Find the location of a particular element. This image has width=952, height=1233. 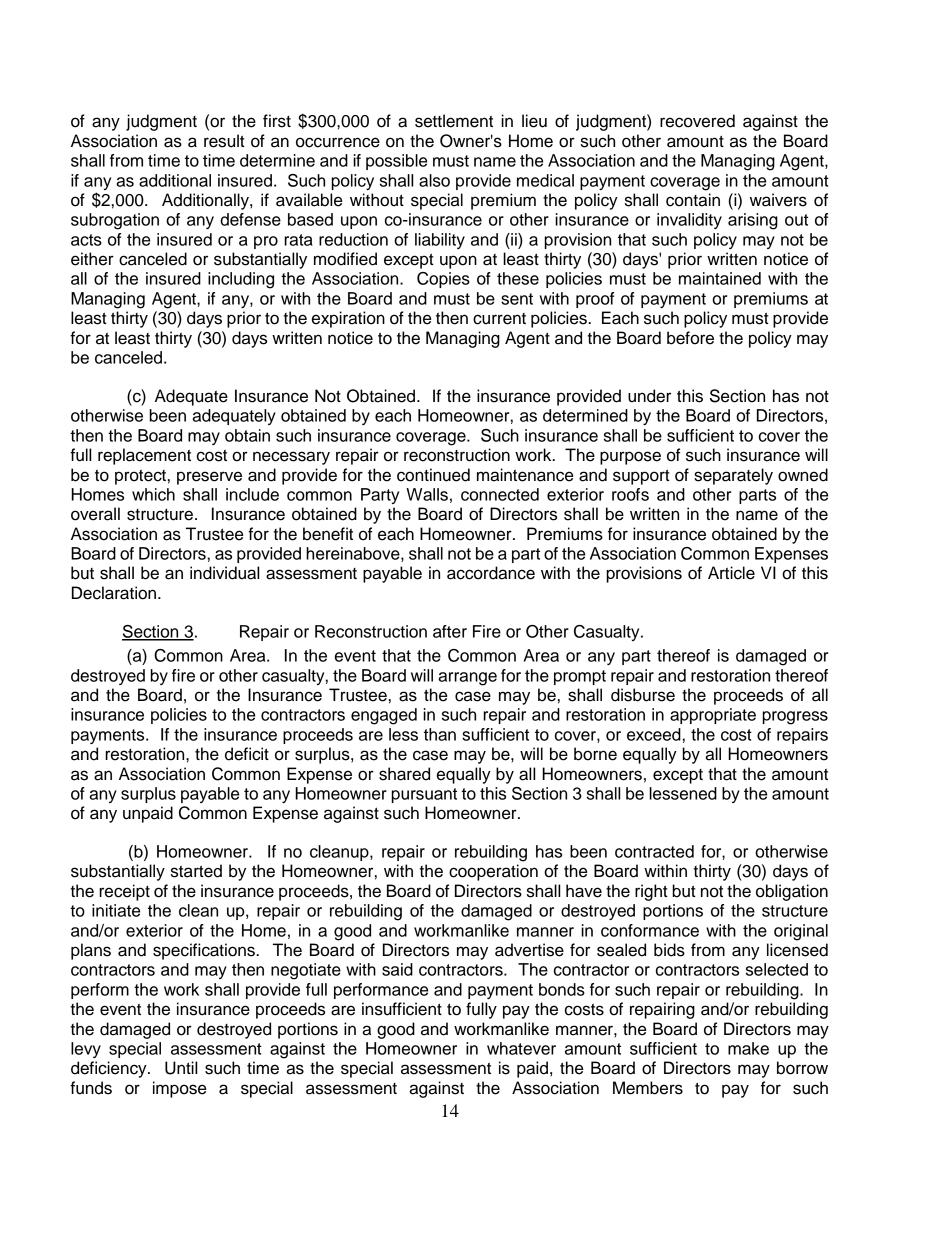

Article is located at coordinates (731, 573).
